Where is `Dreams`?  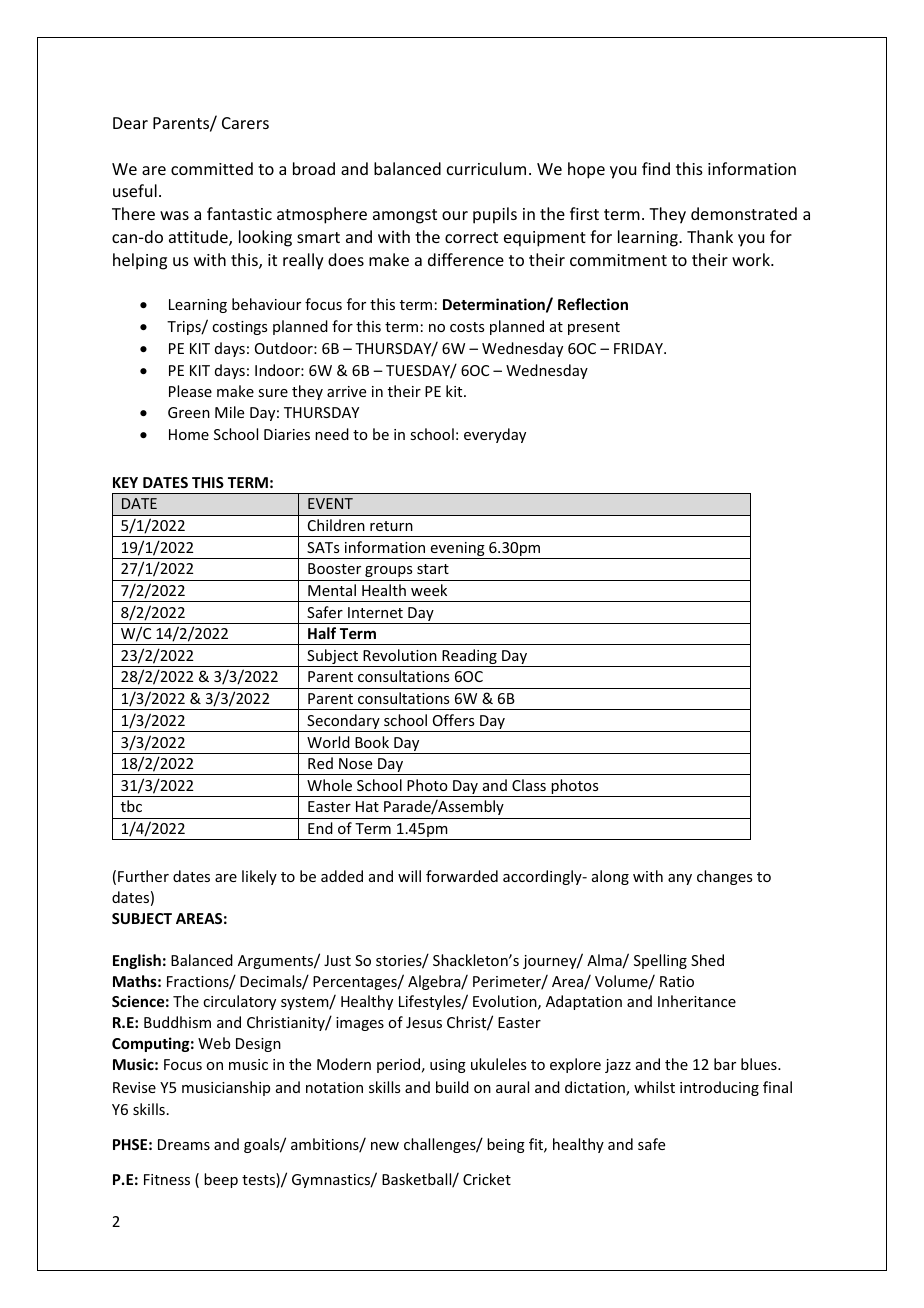
Dreams is located at coordinates (184, 1144).
